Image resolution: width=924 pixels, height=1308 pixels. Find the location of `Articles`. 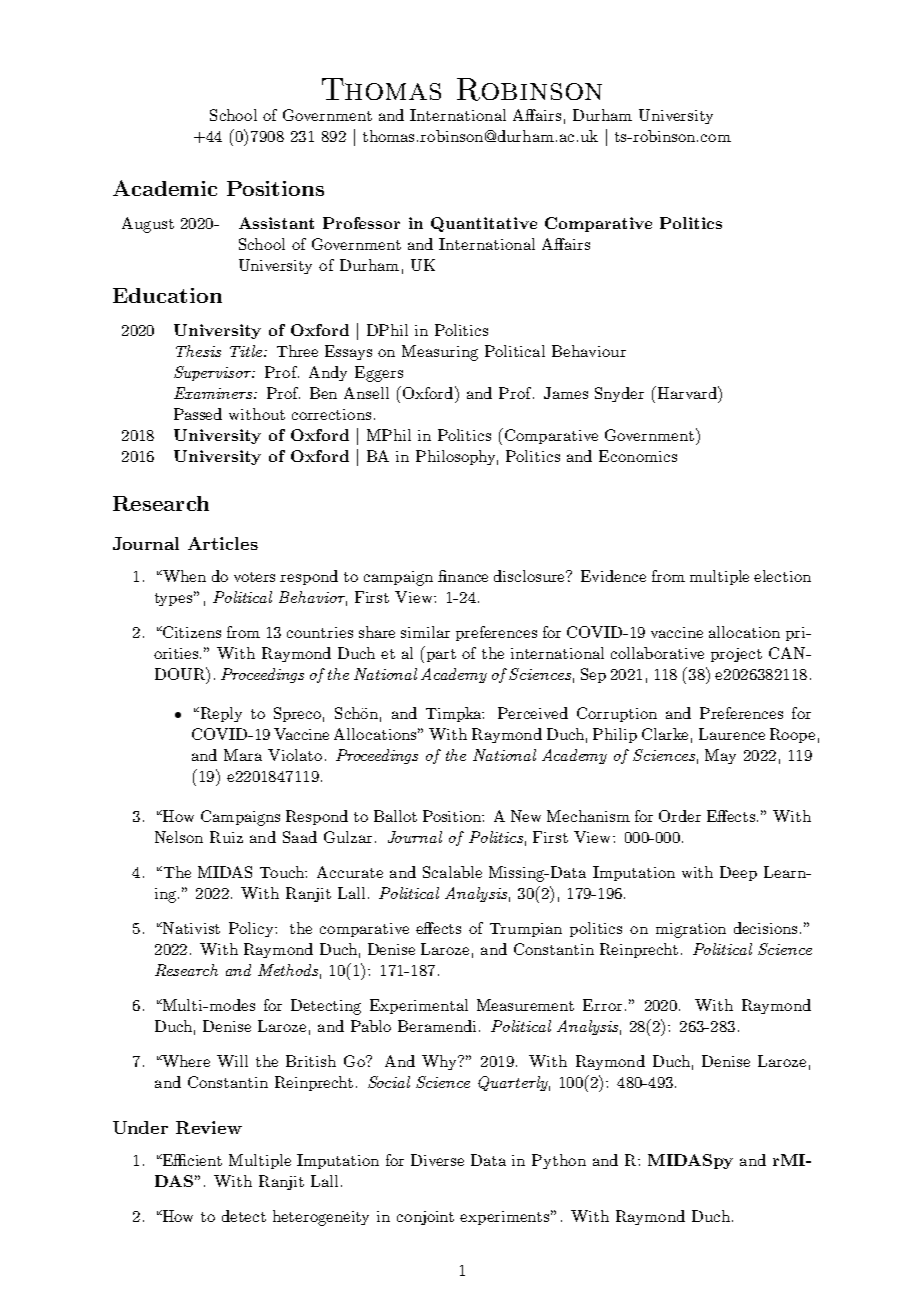

Articles is located at coordinates (223, 543).
